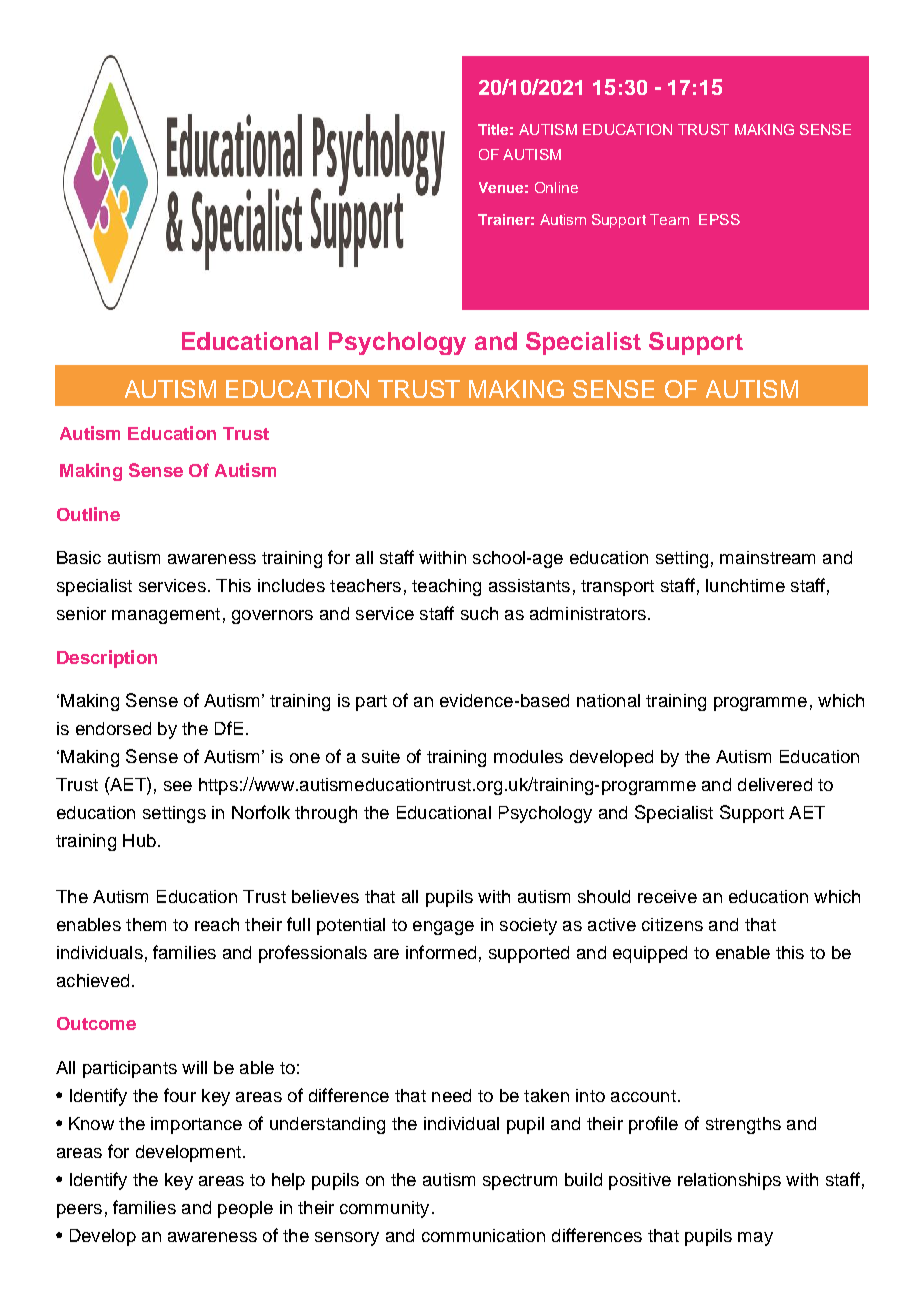  I want to click on relationships, so click(729, 1181).
